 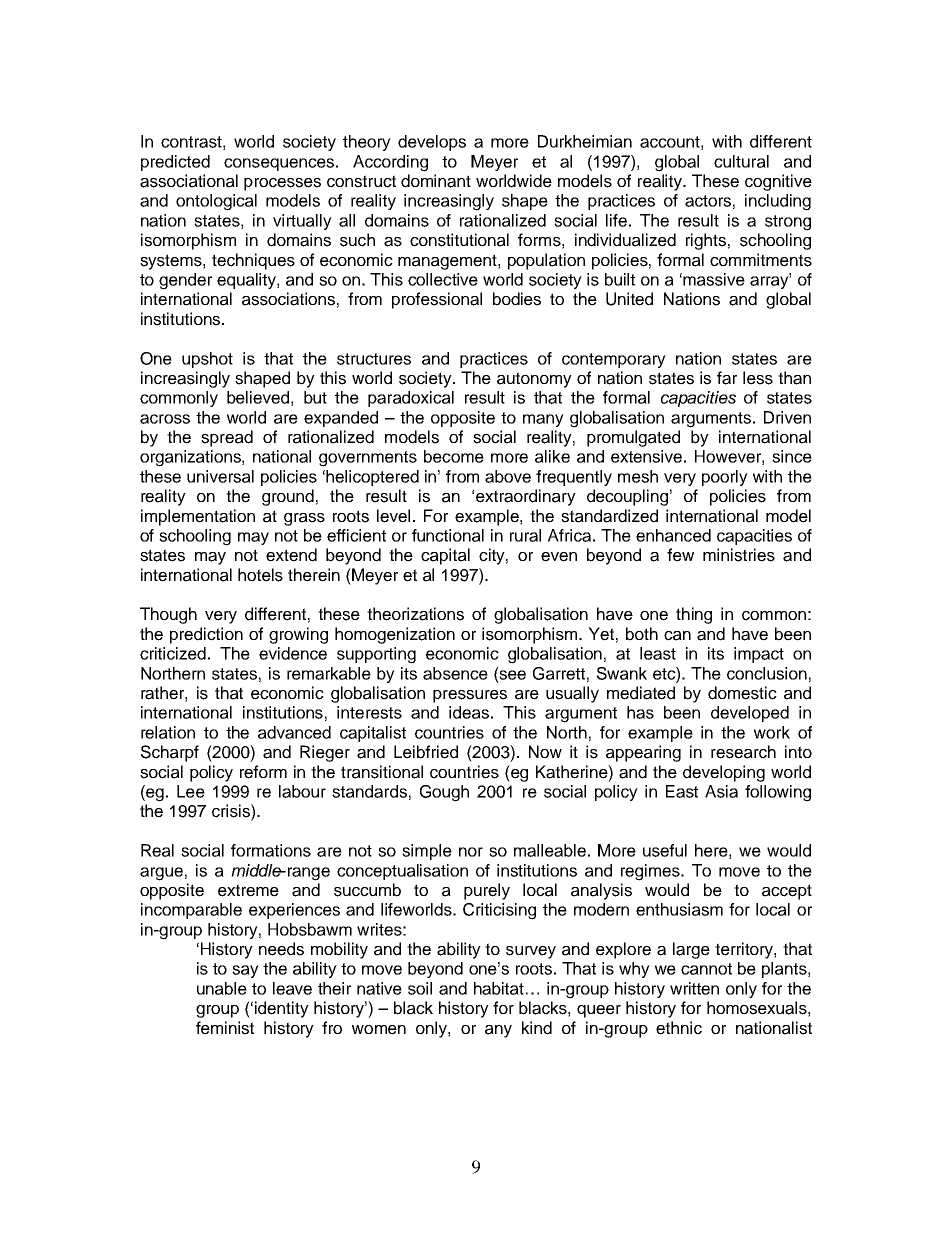 What do you see at coordinates (725, 478) in the screenshot?
I see `poorly` at bounding box center [725, 478].
